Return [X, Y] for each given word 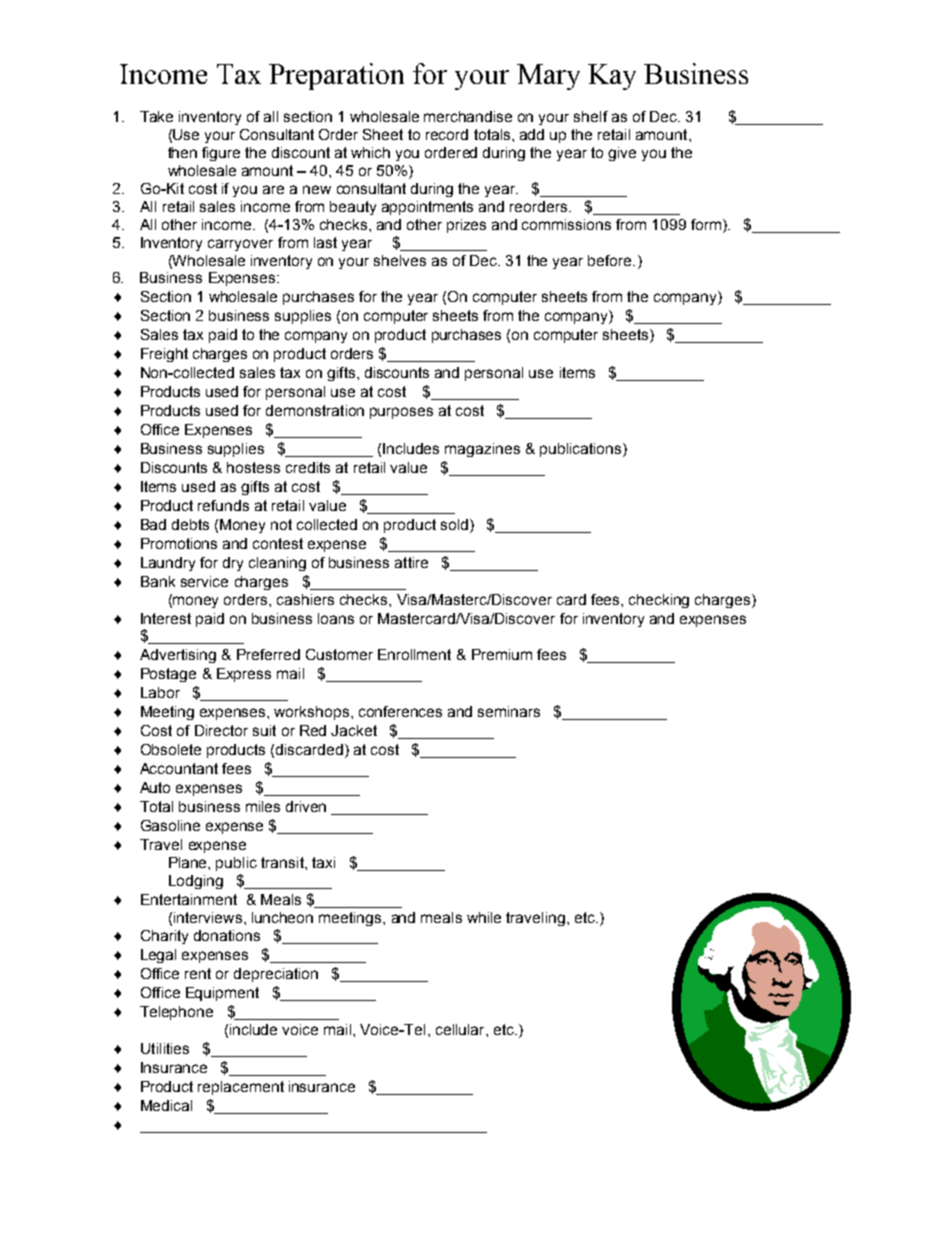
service [204, 581]
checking [659, 601]
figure [221, 154]
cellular [461, 1029]
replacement [241, 1088]
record [447, 134]
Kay [612, 77]
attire [411, 562]
